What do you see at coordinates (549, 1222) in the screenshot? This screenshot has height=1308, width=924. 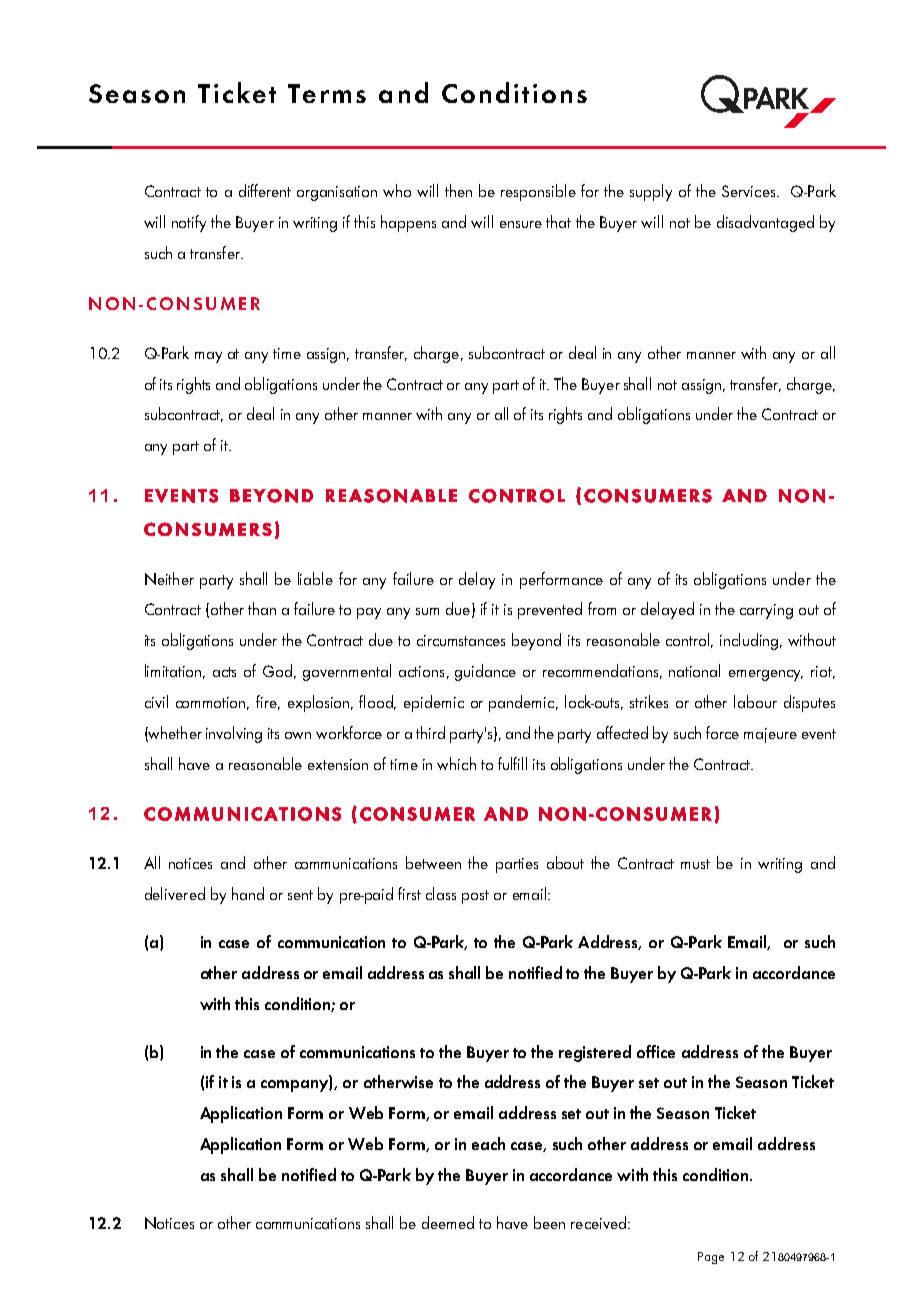 I see `been` at bounding box center [549, 1222].
